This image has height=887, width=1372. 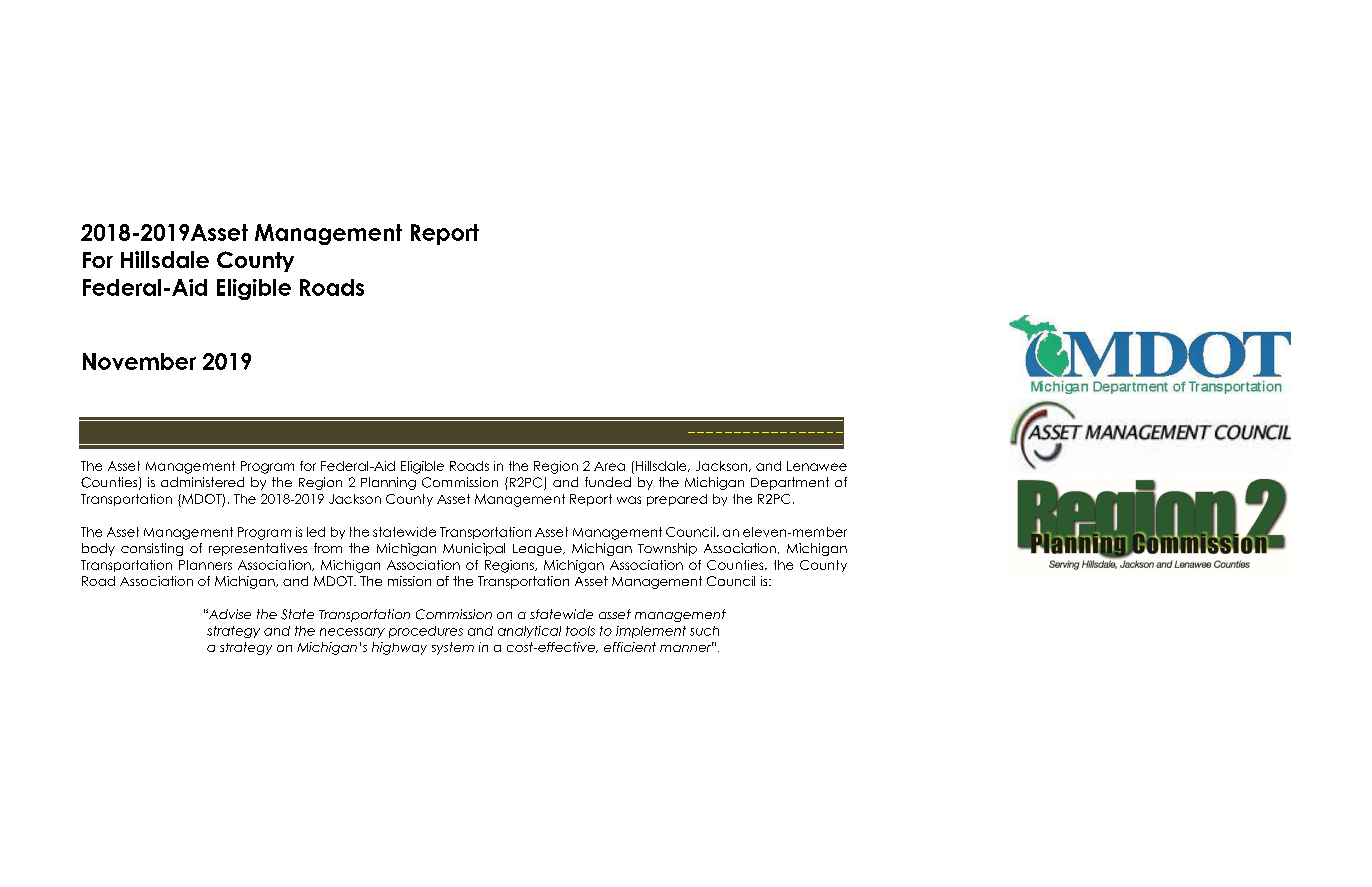 What do you see at coordinates (352, 633) in the image?
I see `necessary` at bounding box center [352, 633].
